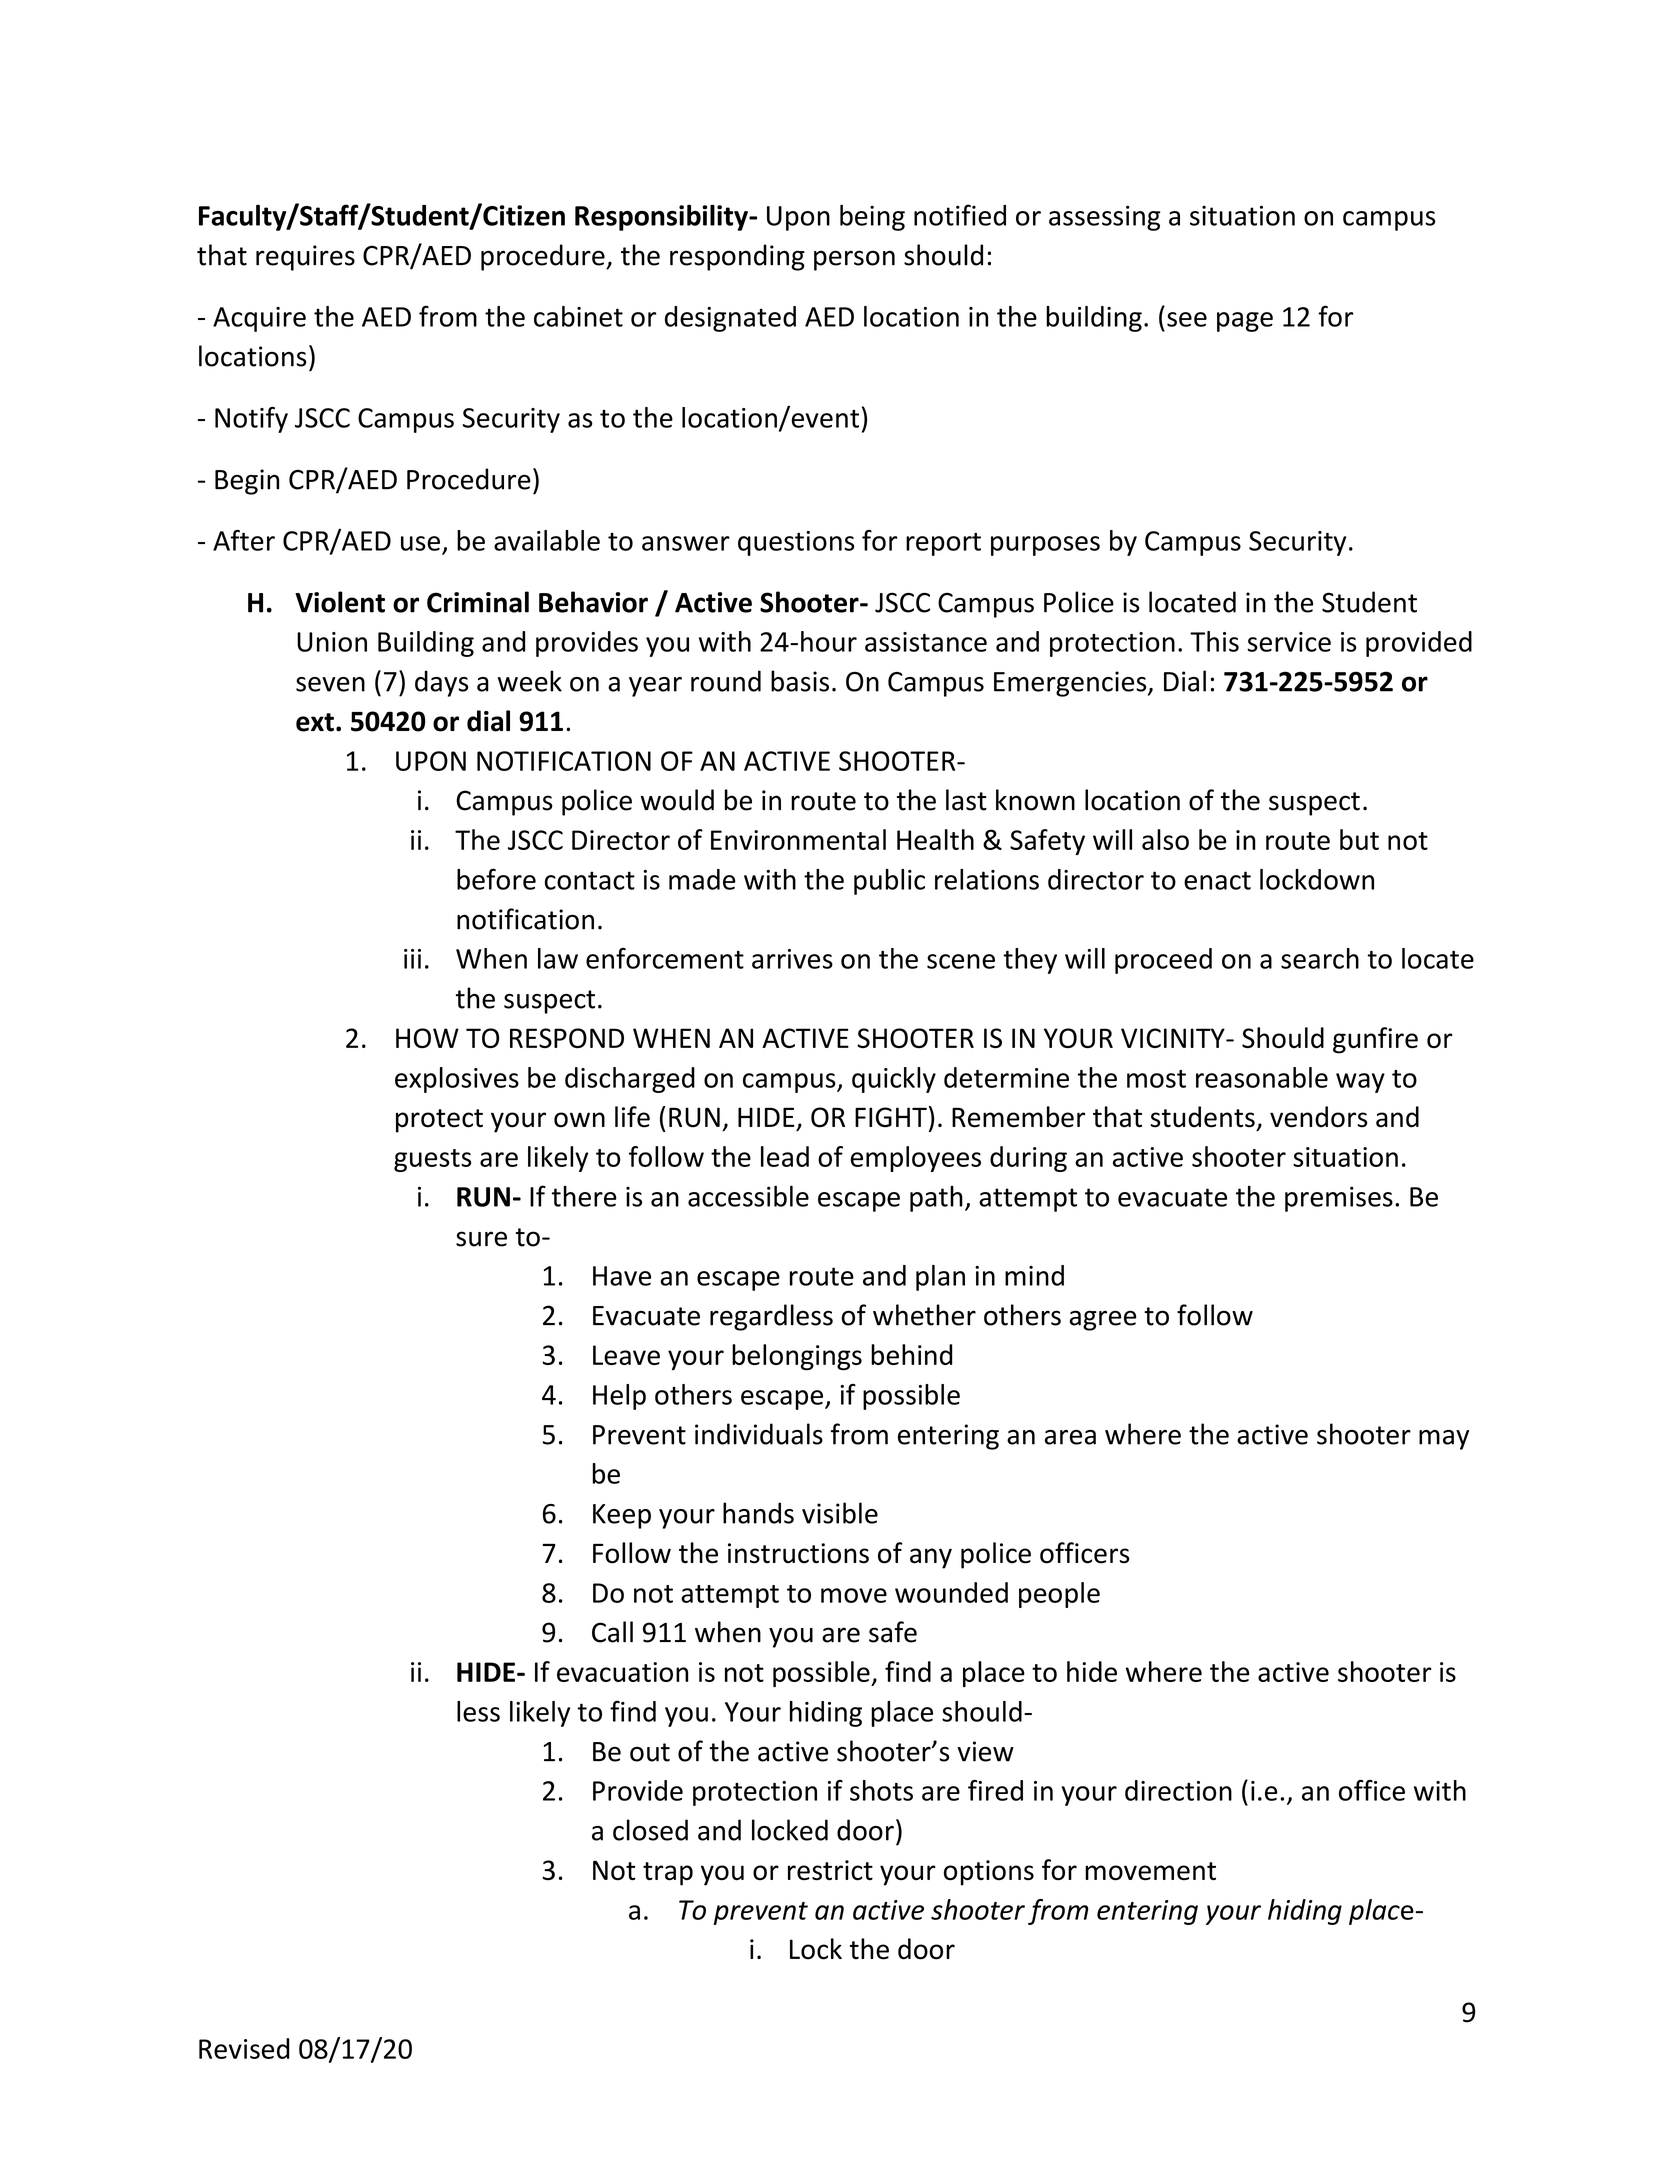  Describe the element at coordinates (305, 258) in the document. I see `requires` at that location.
